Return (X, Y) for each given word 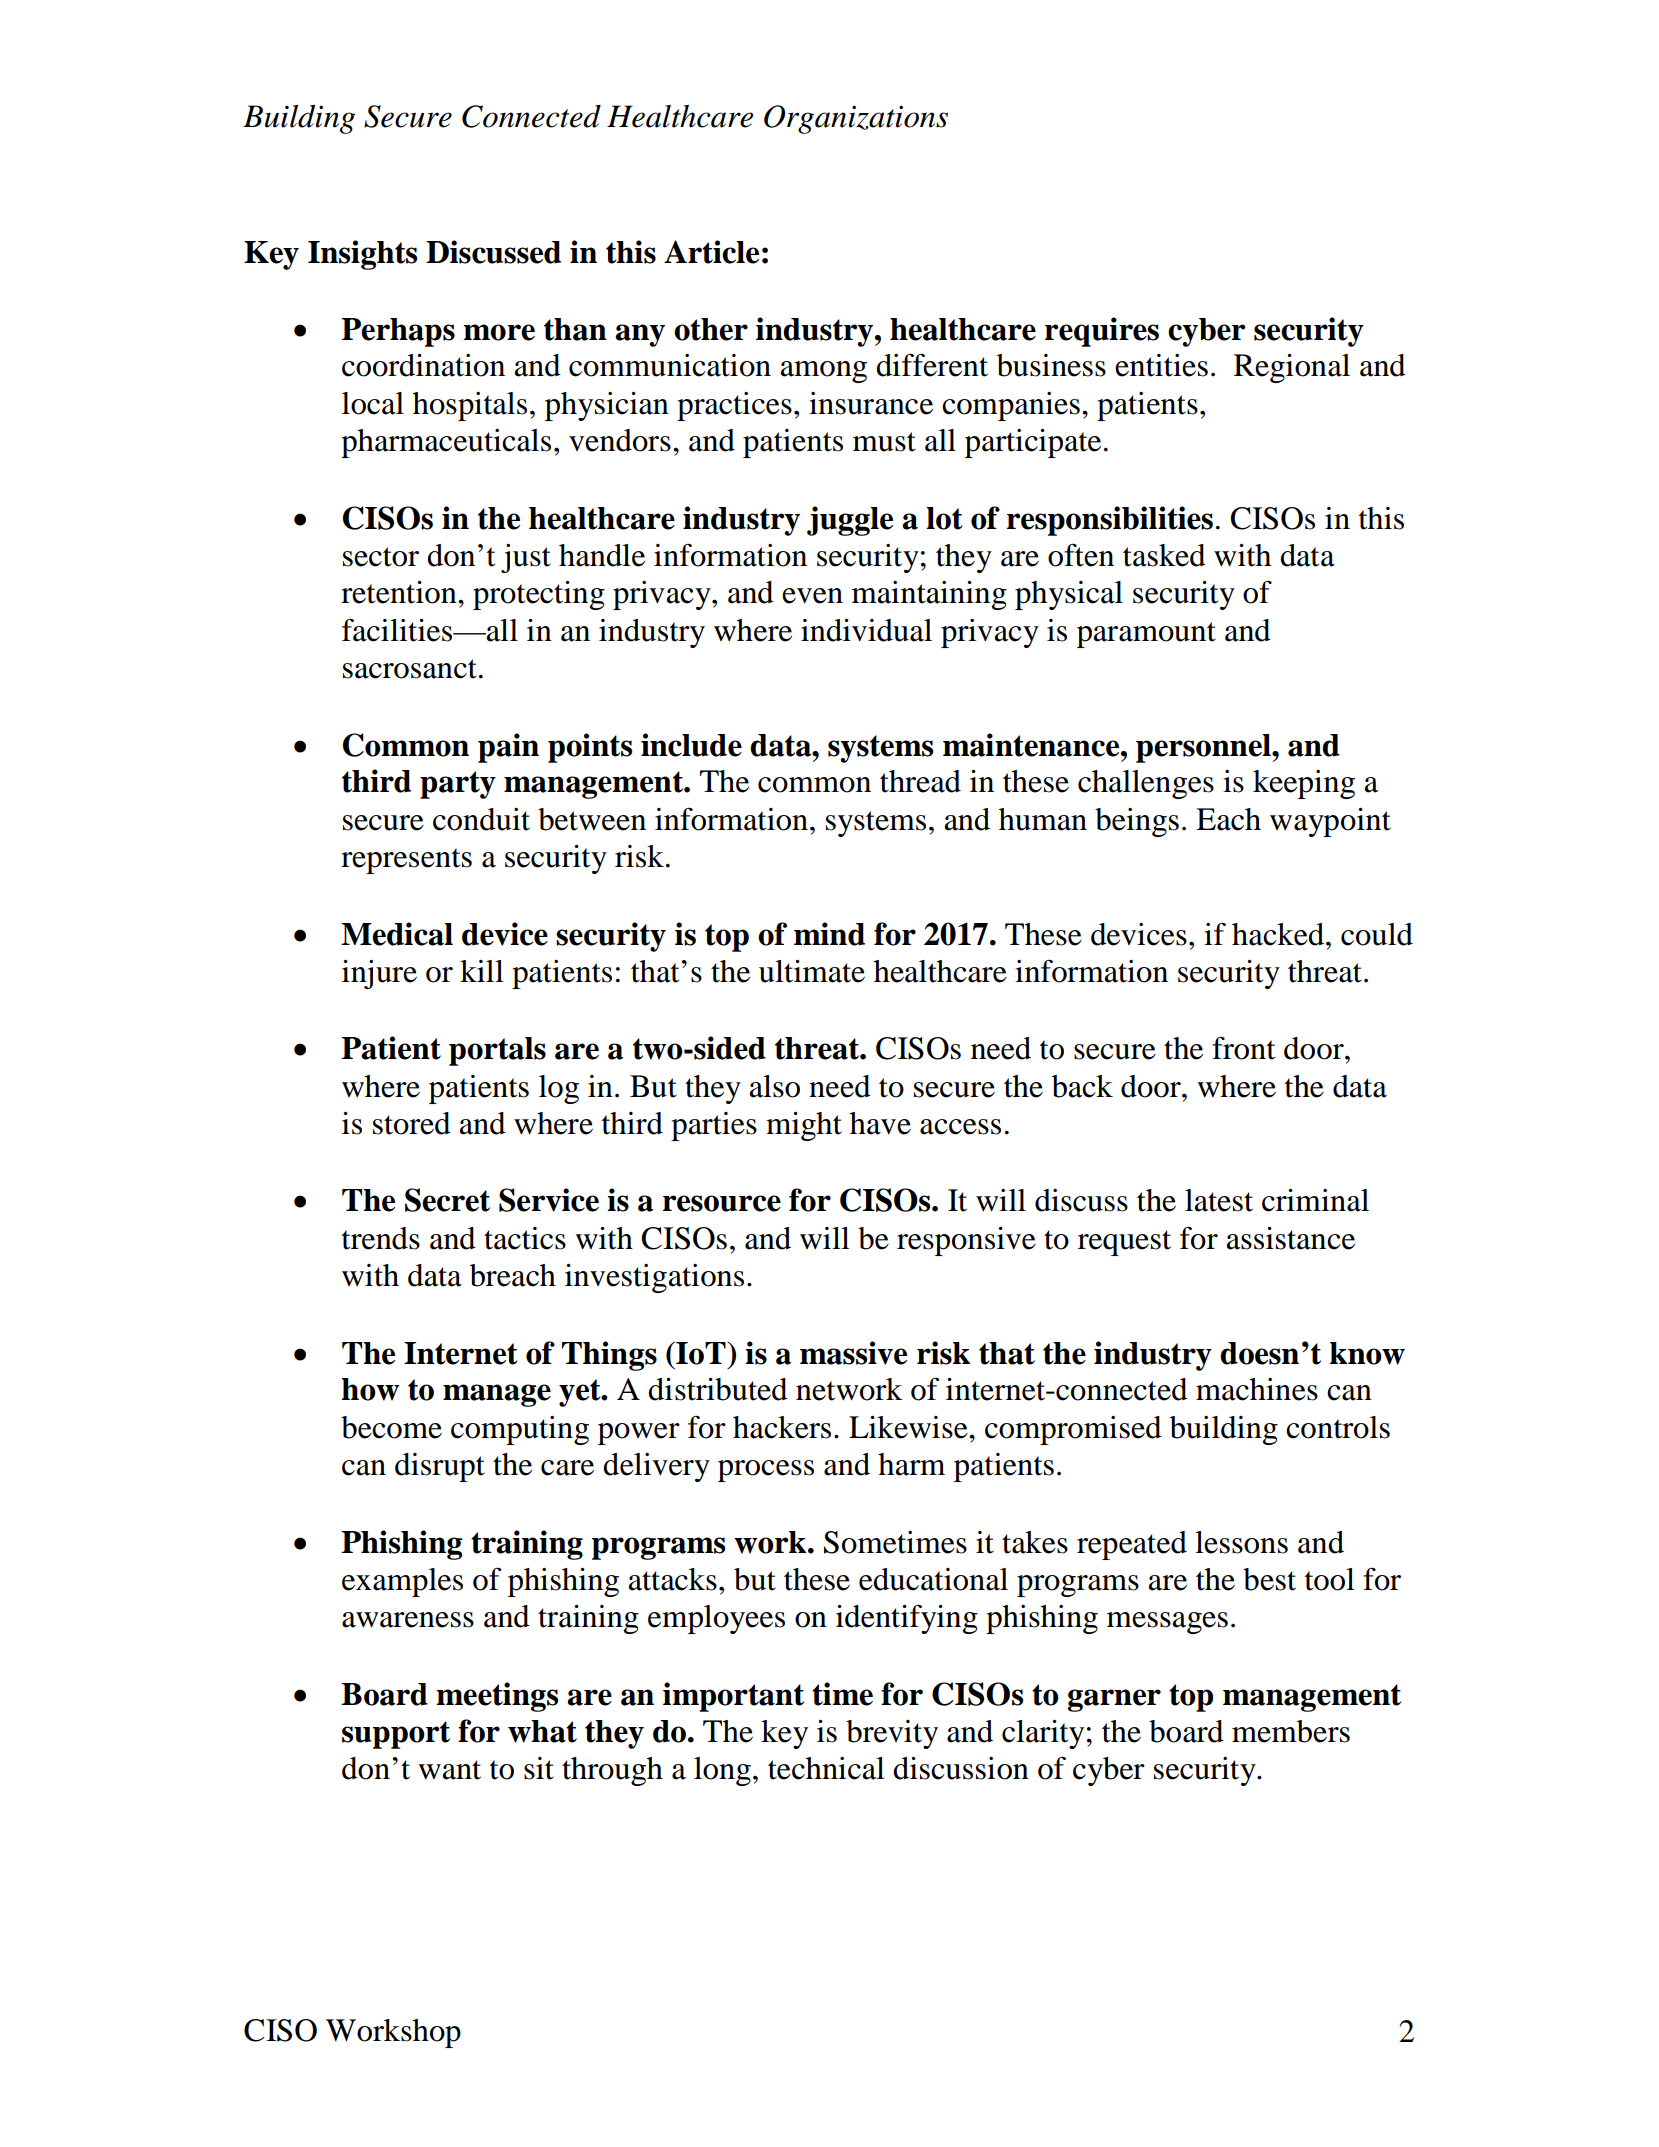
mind (829, 934)
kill (482, 971)
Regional (1292, 368)
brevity (892, 1734)
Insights (362, 255)
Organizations (856, 119)
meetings (497, 1697)
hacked (1278, 934)
